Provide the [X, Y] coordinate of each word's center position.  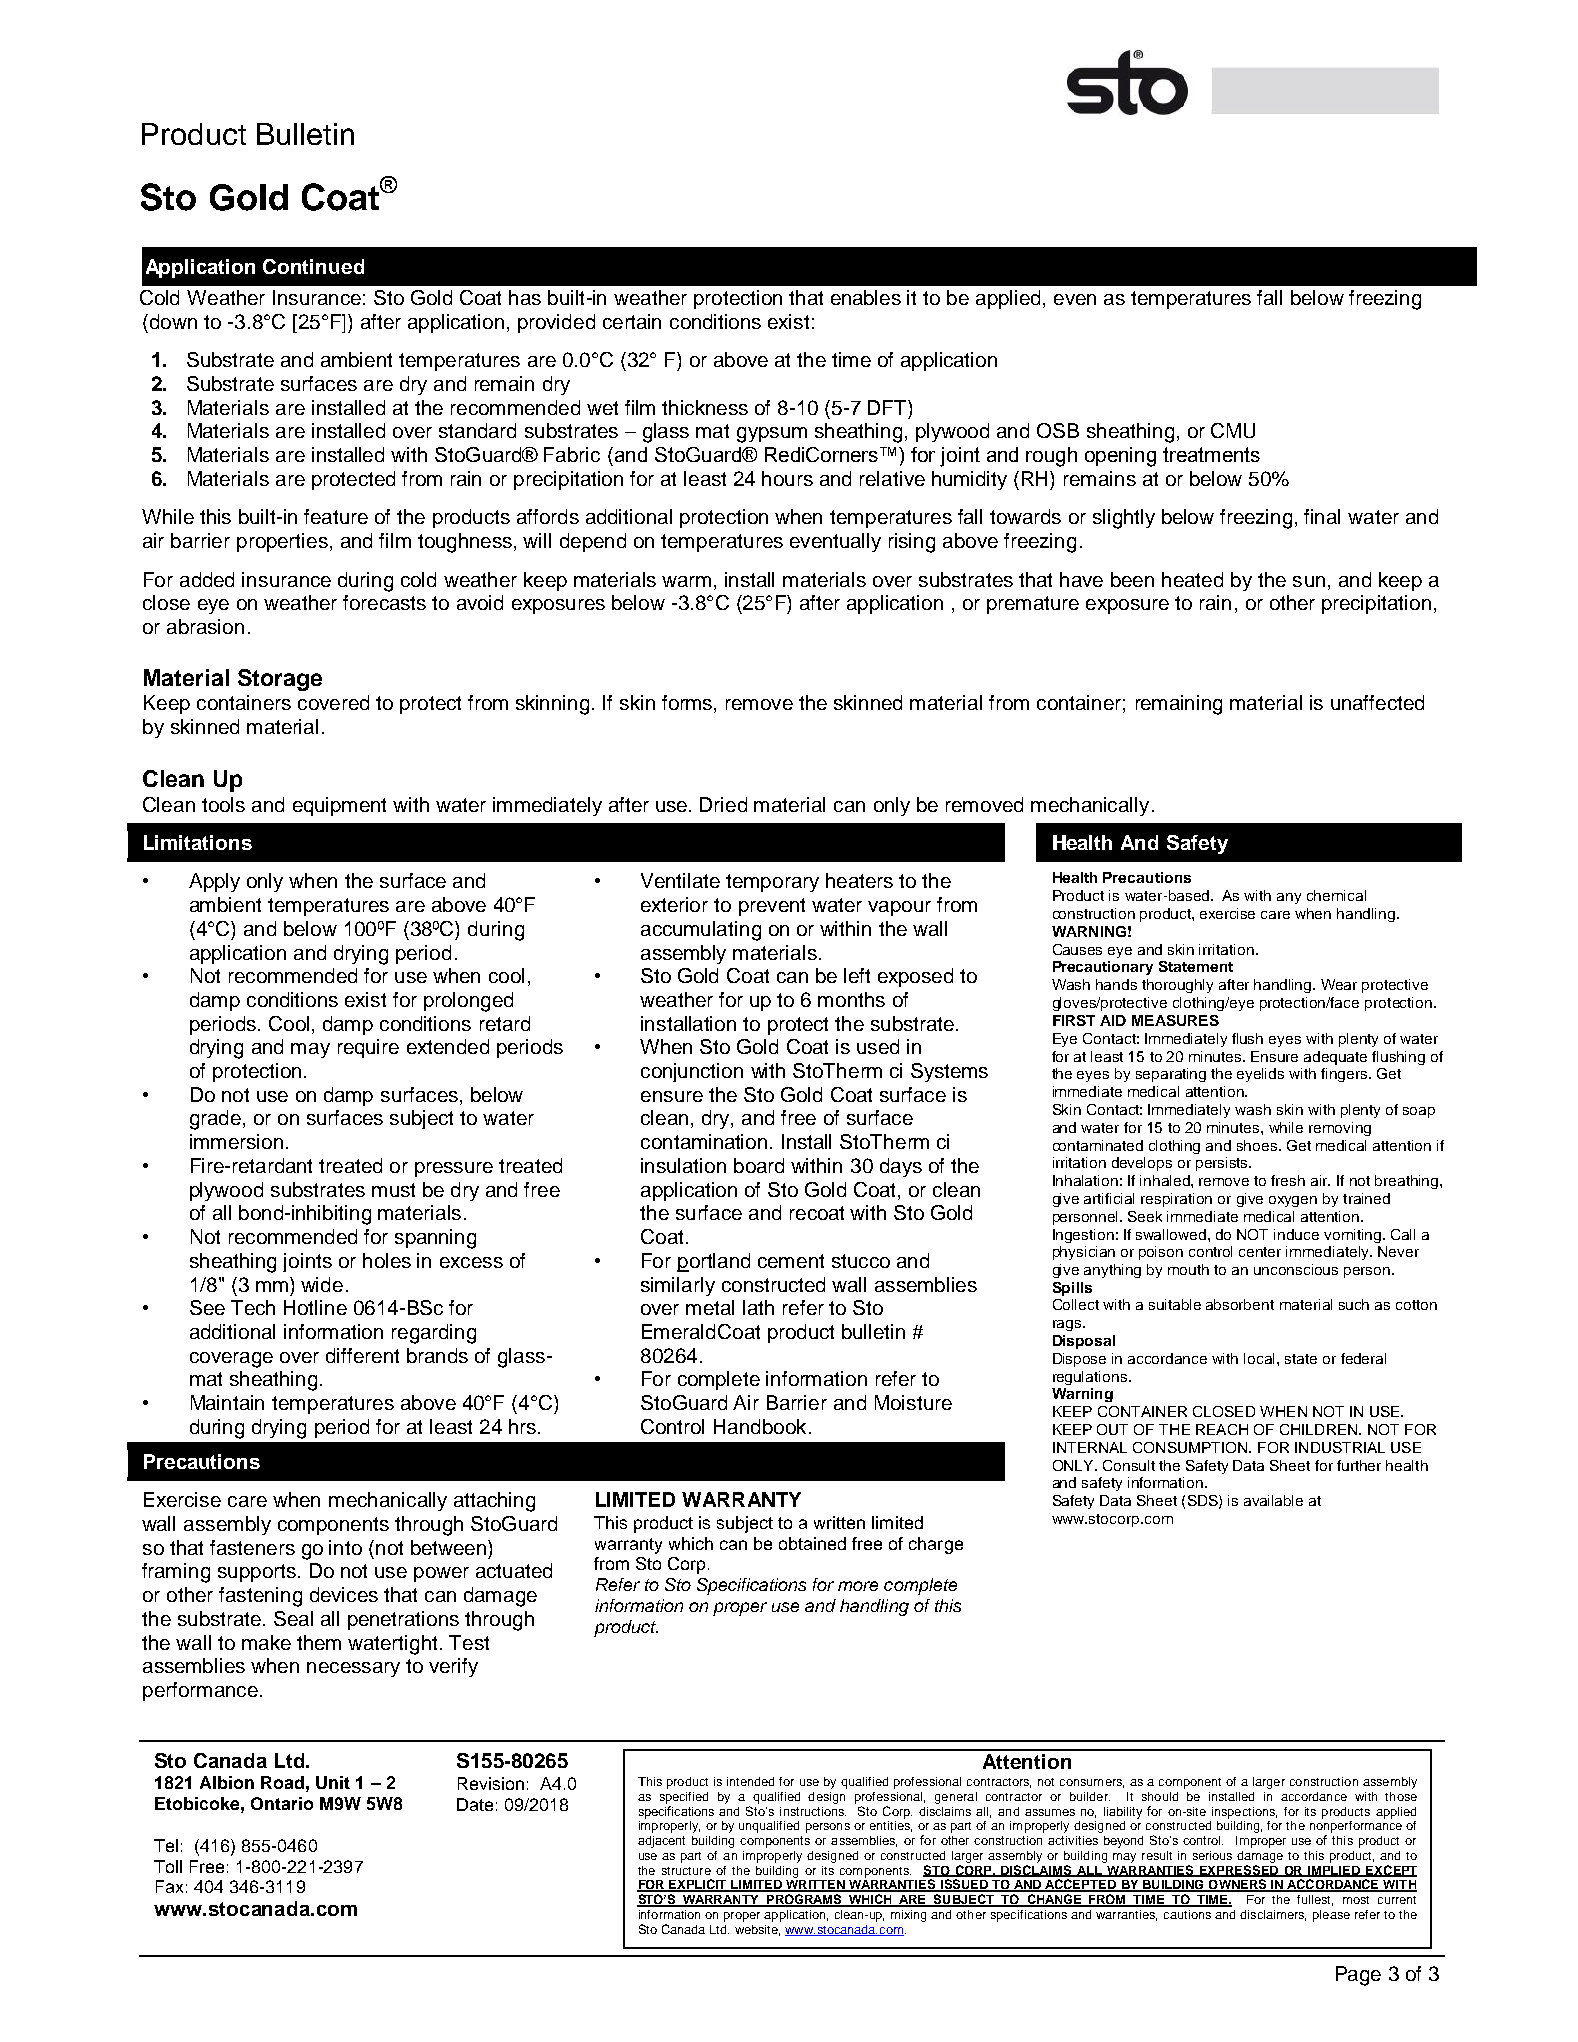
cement [791, 1261]
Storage [280, 680]
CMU [1233, 430]
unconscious [1296, 1269]
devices [344, 1594]
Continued [313, 266]
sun [1309, 581]
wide [322, 1284]
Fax [169, 1886]
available [1273, 1500]
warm [686, 581]
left [857, 975]
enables [866, 297]
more [858, 1586]
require [368, 1048]
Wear [1339, 984]
